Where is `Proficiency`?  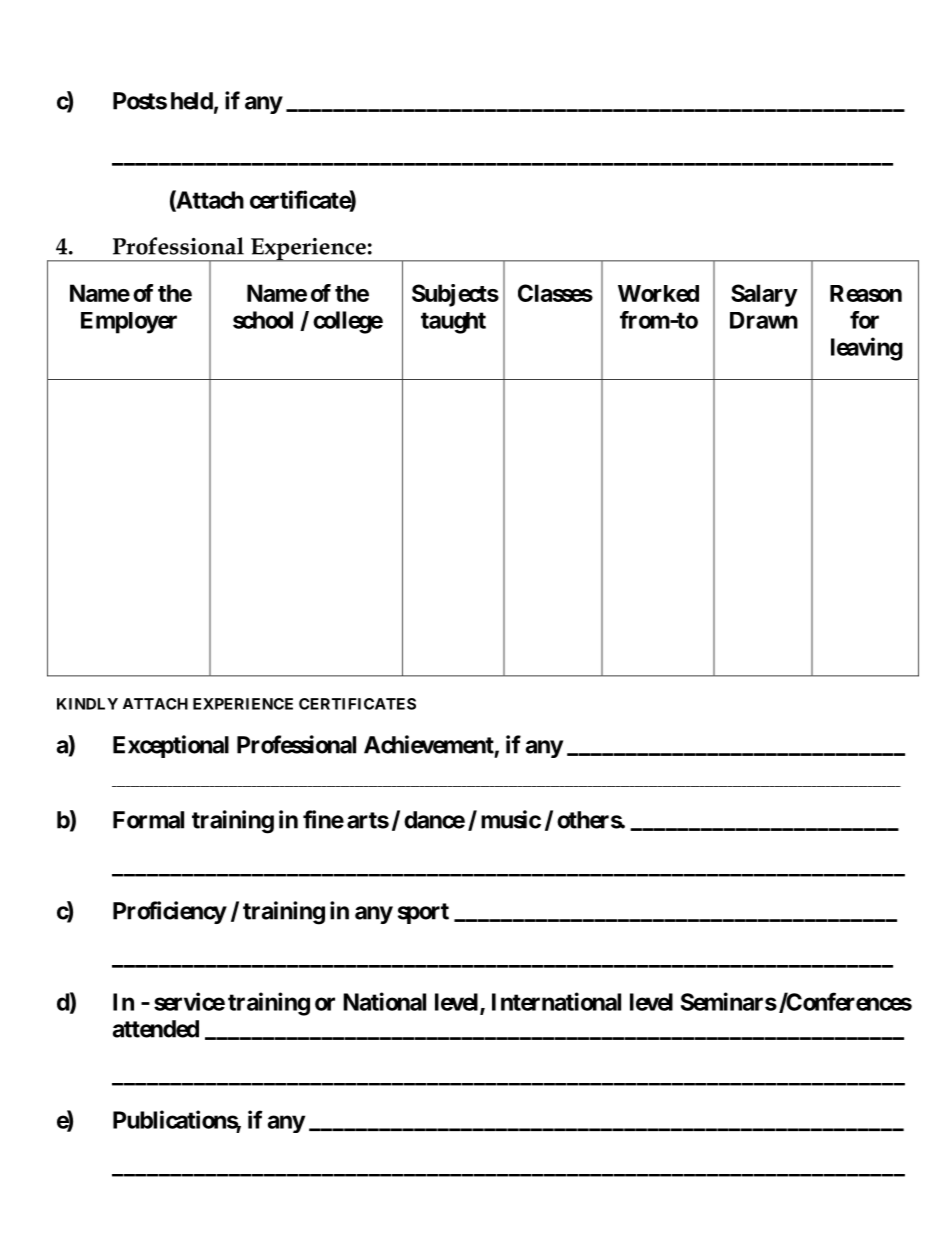 Proficiency is located at coordinates (170, 912).
